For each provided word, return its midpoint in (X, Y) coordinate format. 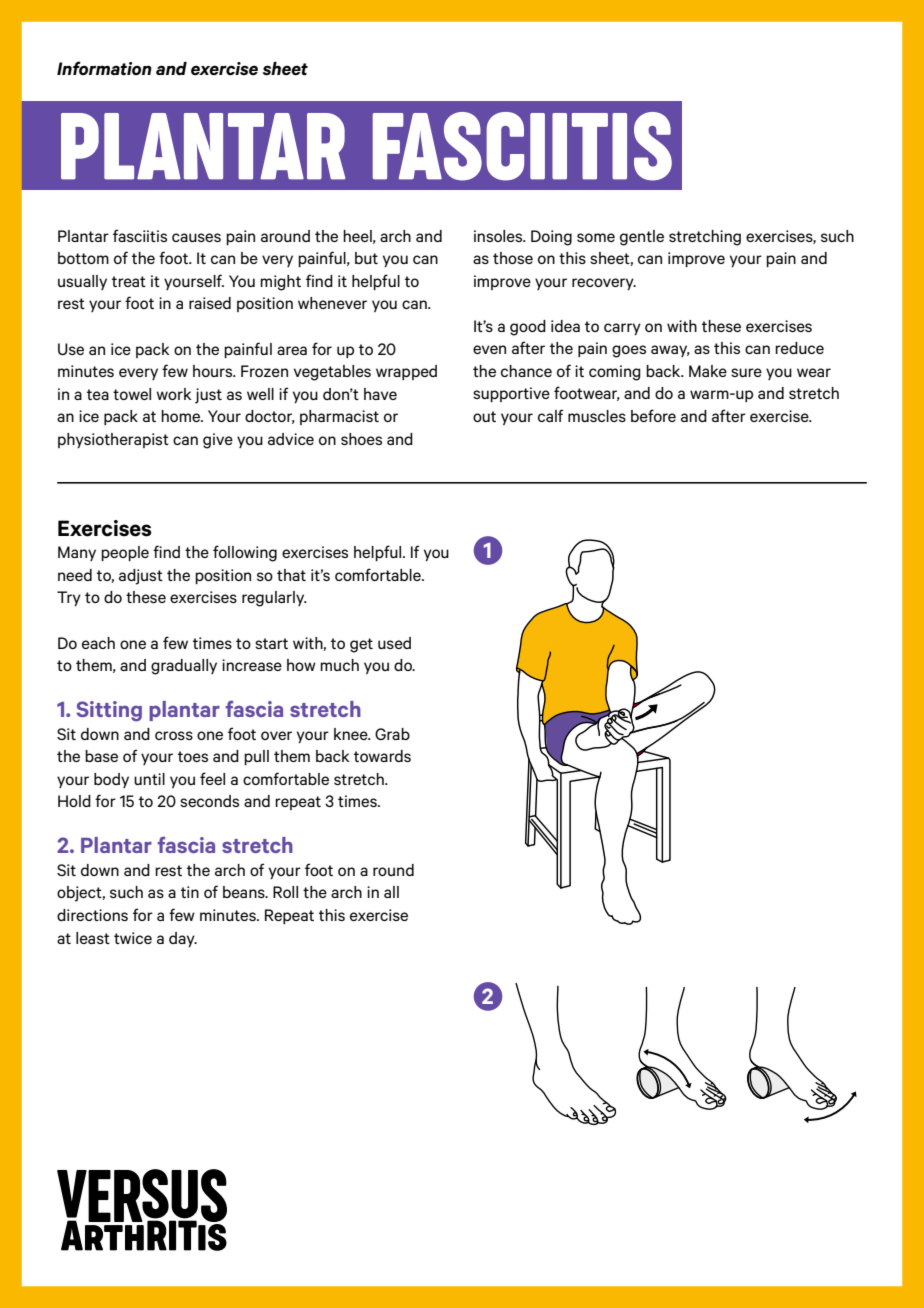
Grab (392, 734)
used (394, 643)
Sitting (109, 711)
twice (133, 938)
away (670, 351)
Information (104, 68)
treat (129, 281)
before (653, 415)
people (125, 553)
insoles (499, 236)
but (366, 258)
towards (382, 756)
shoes (361, 439)
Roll (285, 892)
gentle (642, 238)
